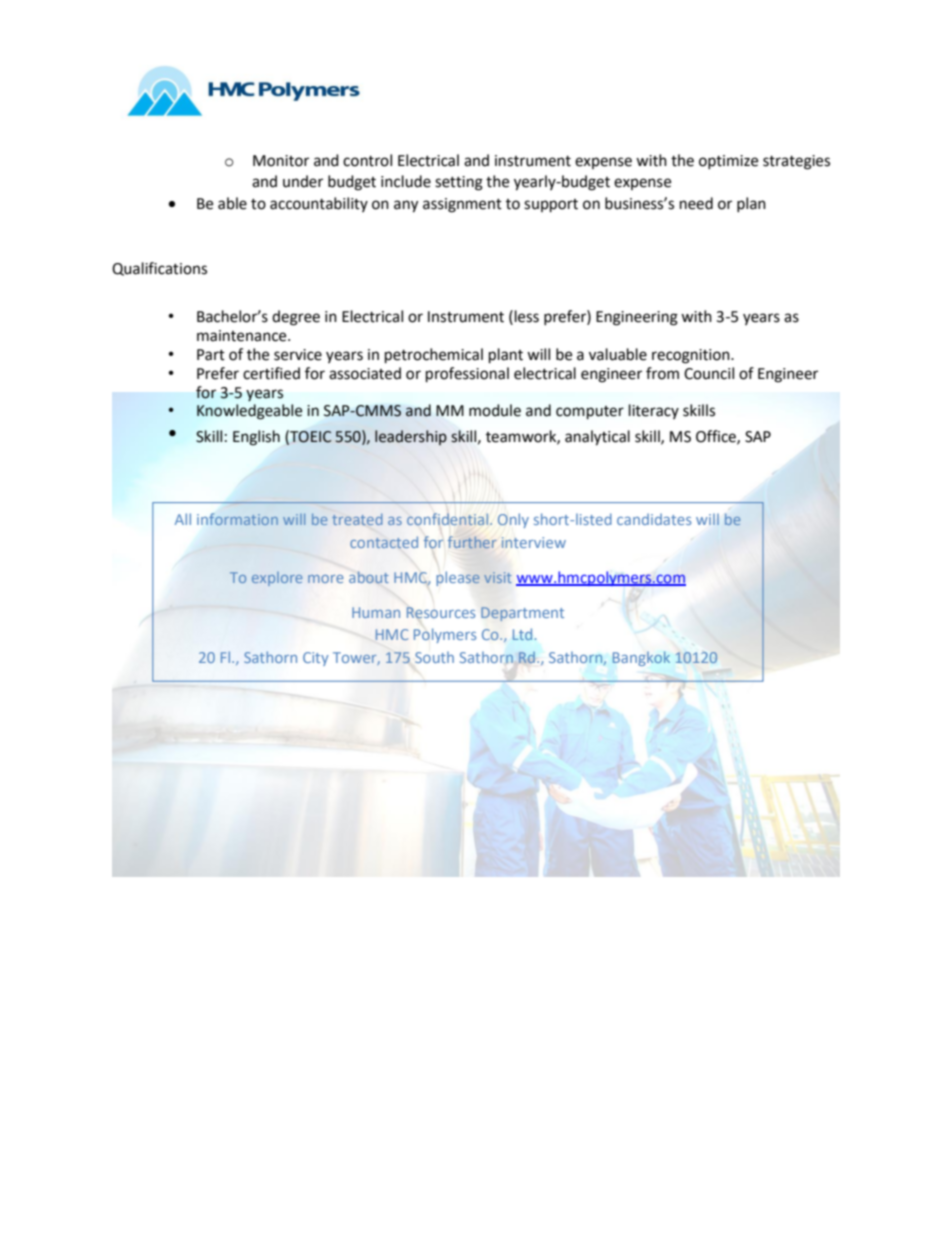  What do you see at coordinates (522, 634) in the page?
I see `Ltd` at bounding box center [522, 634].
